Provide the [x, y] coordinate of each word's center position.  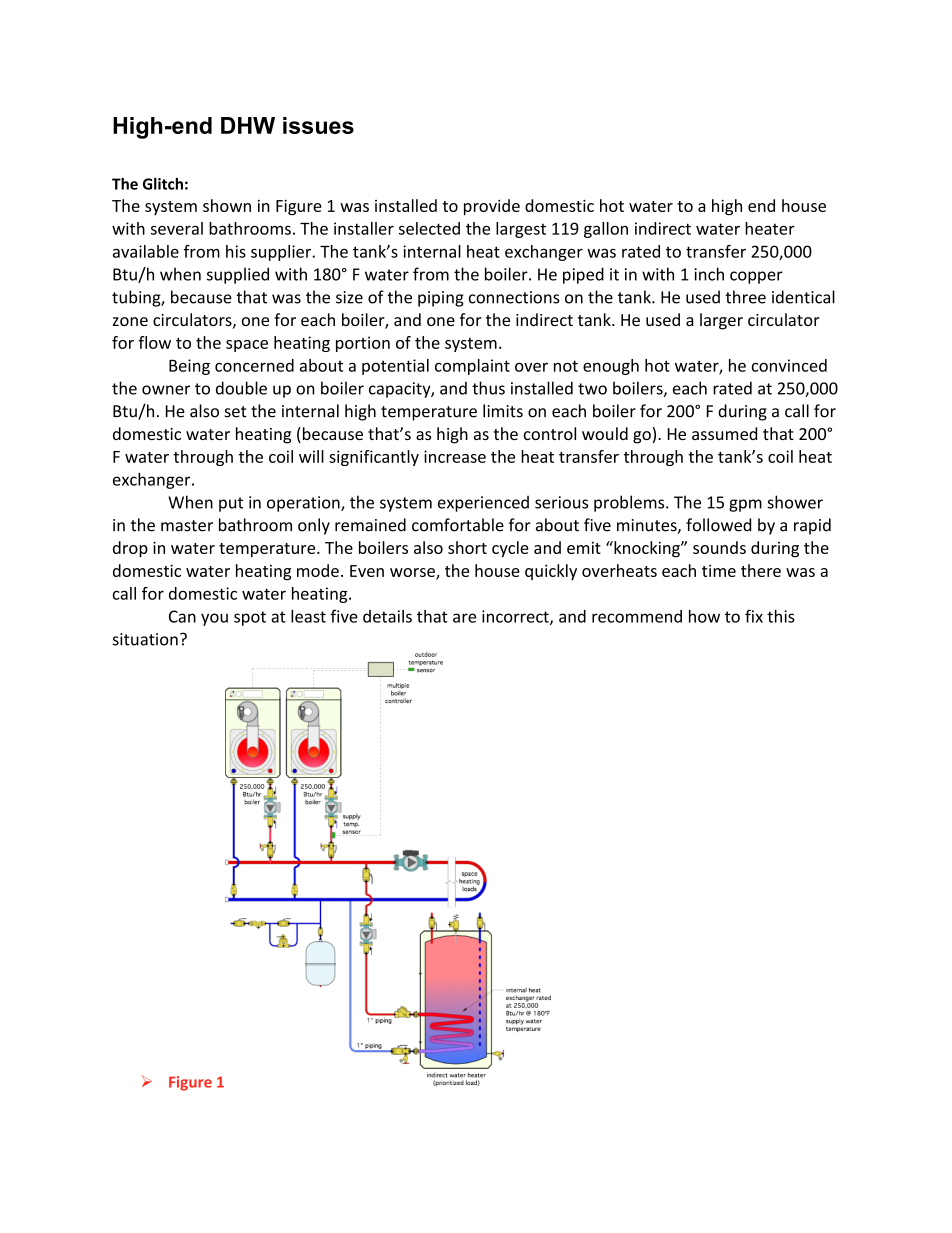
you [214, 619]
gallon [606, 230]
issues [318, 125]
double [241, 388]
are [464, 618]
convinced [789, 365]
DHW [248, 125]
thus [488, 388]
